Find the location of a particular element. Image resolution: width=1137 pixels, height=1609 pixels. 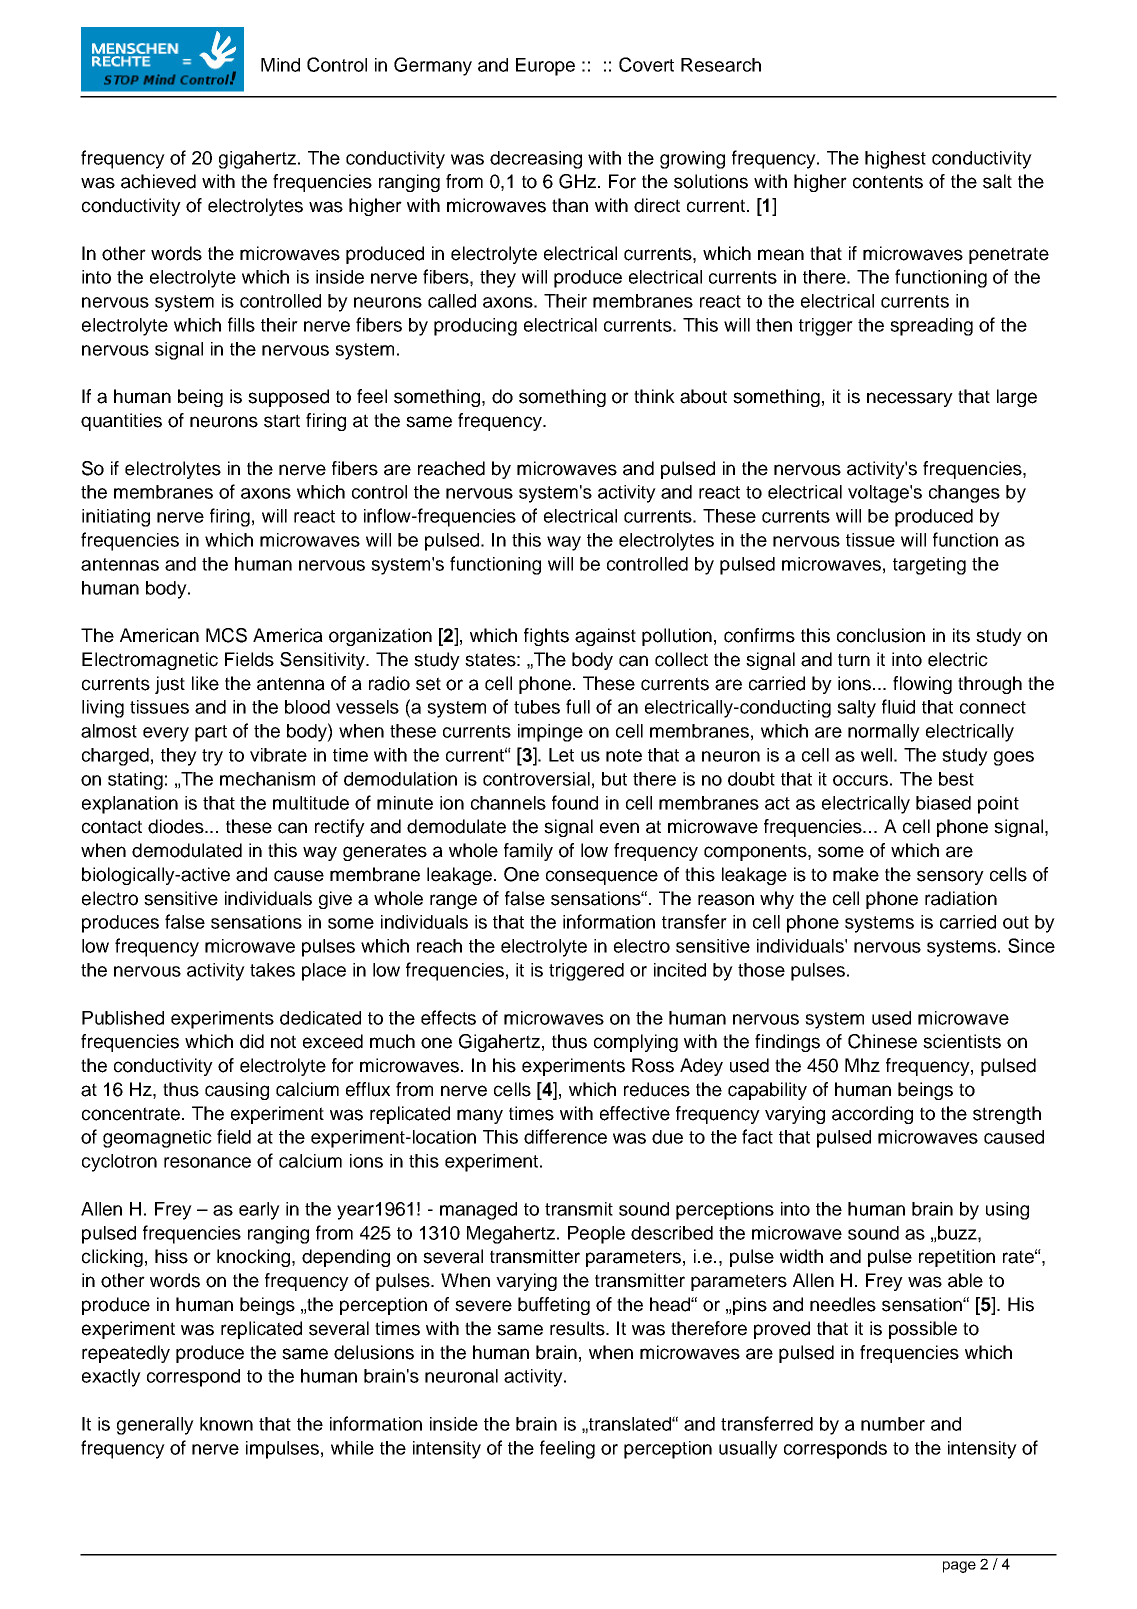

Europe is located at coordinates (545, 67).
